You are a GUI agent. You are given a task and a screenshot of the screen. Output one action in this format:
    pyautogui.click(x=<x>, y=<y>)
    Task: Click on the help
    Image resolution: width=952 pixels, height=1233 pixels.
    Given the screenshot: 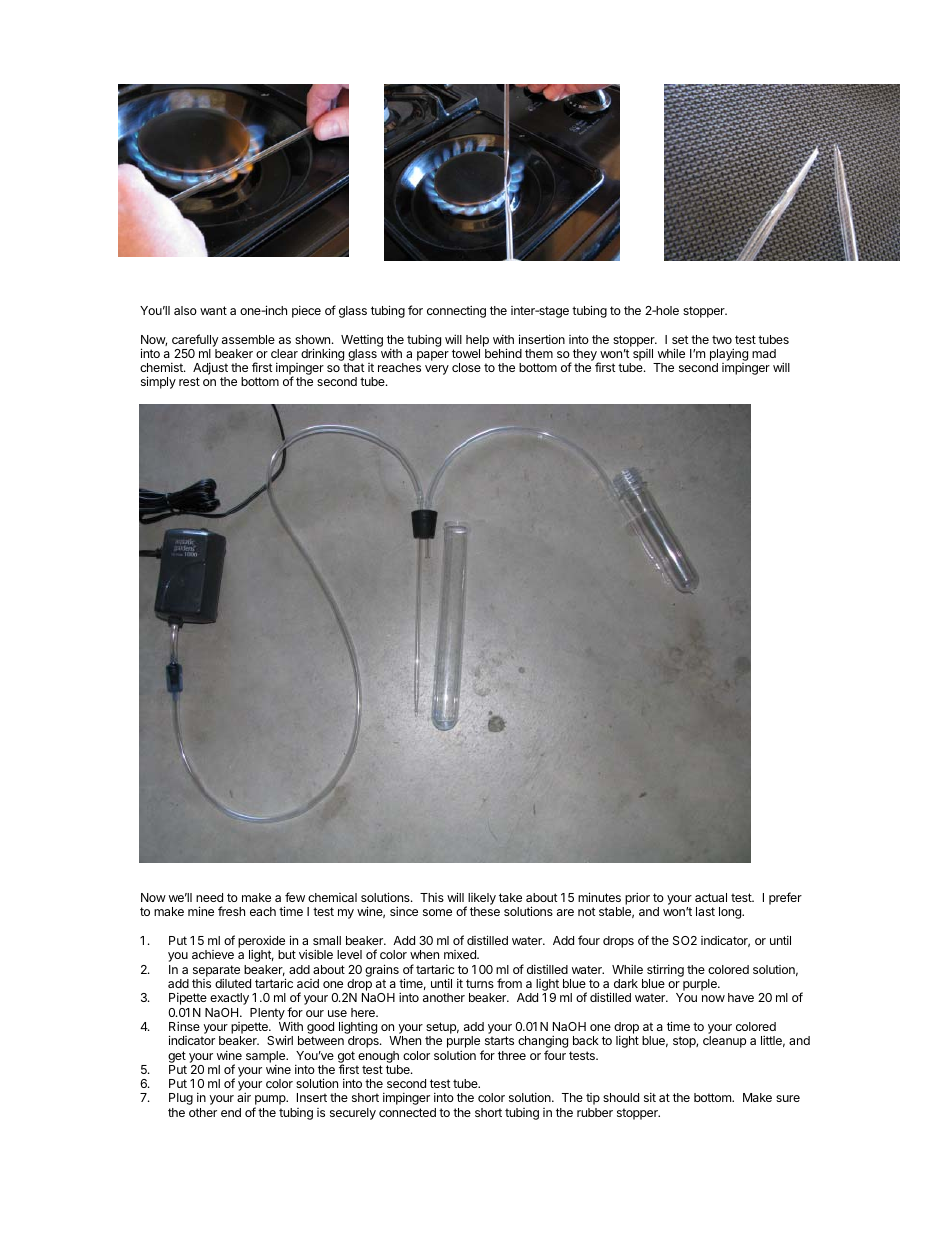 What is the action you would take?
    pyautogui.click(x=477, y=341)
